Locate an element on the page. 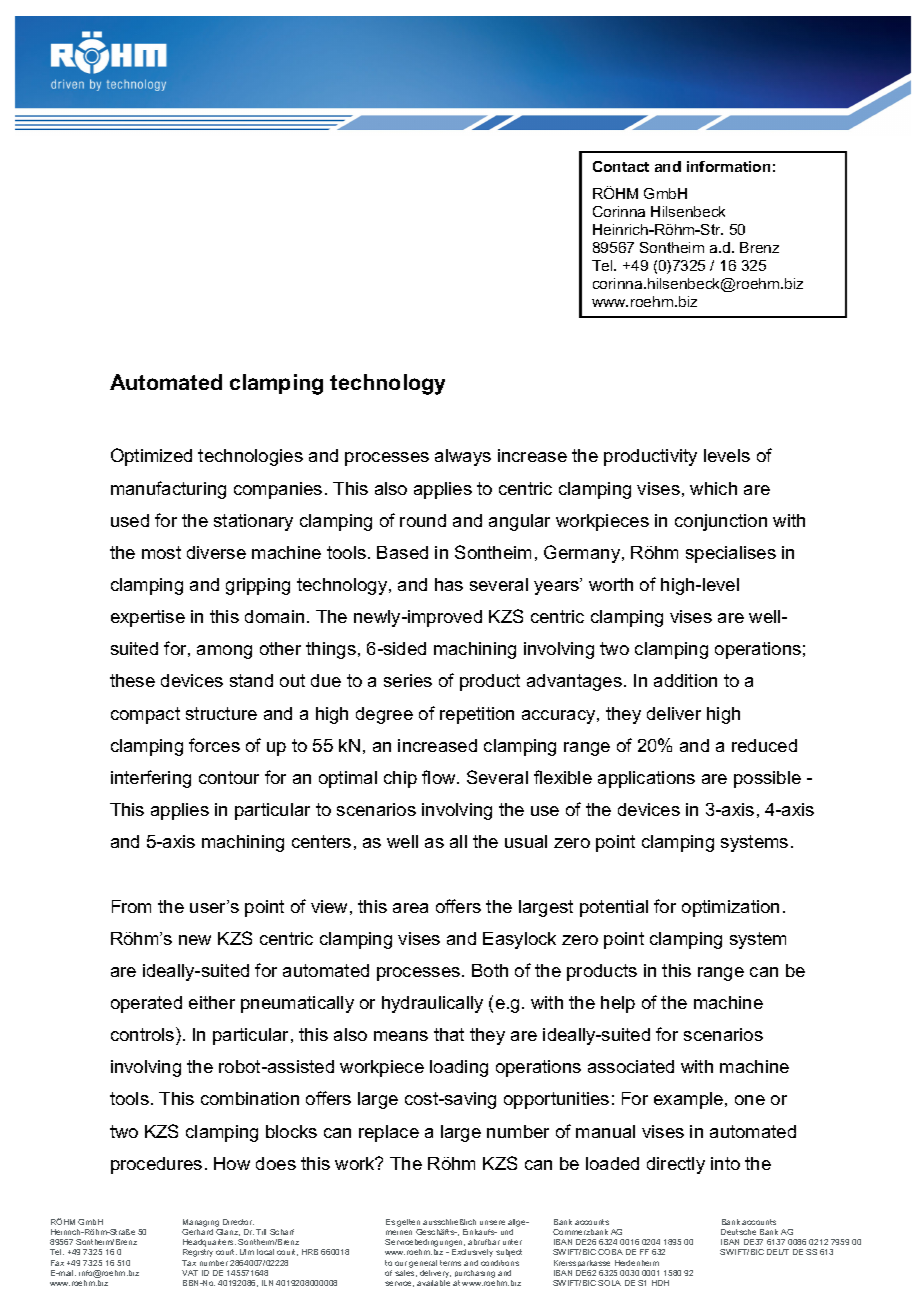 The image size is (924, 1308). general is located at coordinates (423, 1264).
